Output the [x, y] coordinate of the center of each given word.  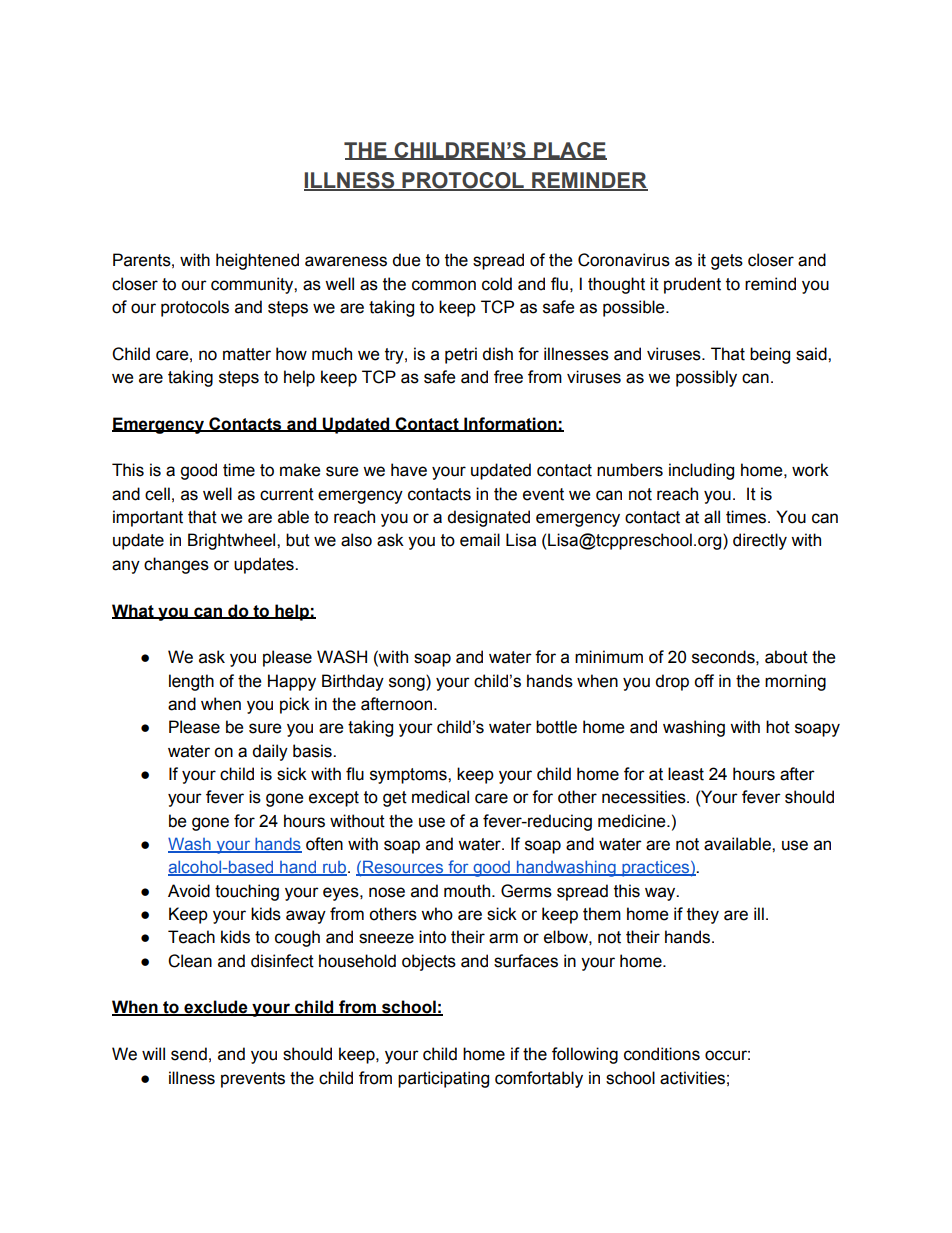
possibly [706, 378]
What [134, 611]
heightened [257, 261]
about [786, 657]
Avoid [189, 891]
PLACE [569, 151]
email [480, 540]
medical [440, 797]
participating [443, 1079]
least [686, 774]
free [508, 377]
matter [247, 354]
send [189, 1054]
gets [727, 262]
